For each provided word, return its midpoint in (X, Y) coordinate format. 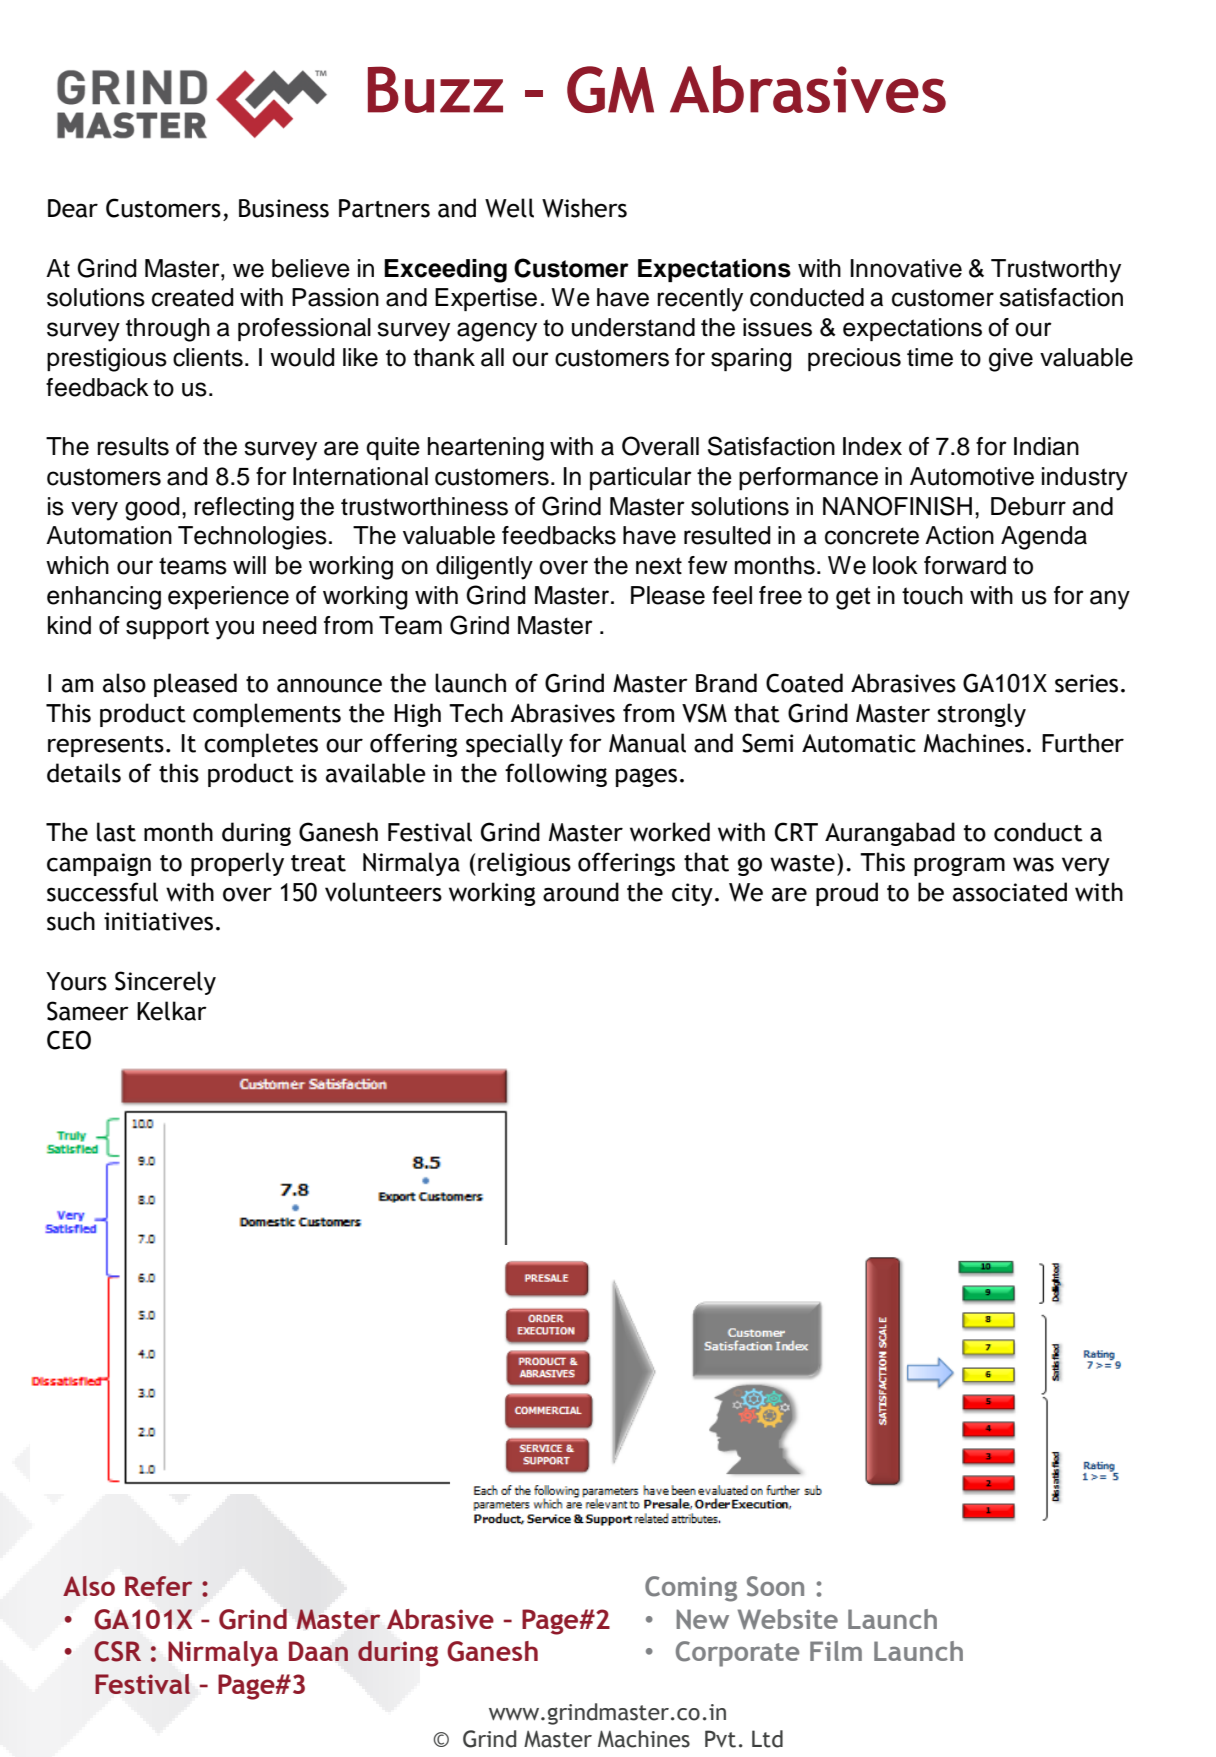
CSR (117, 1651)
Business (284, 208)
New (702, 1619)
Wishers (584, 208)
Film (836, 1651)
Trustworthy (1056, 271)
